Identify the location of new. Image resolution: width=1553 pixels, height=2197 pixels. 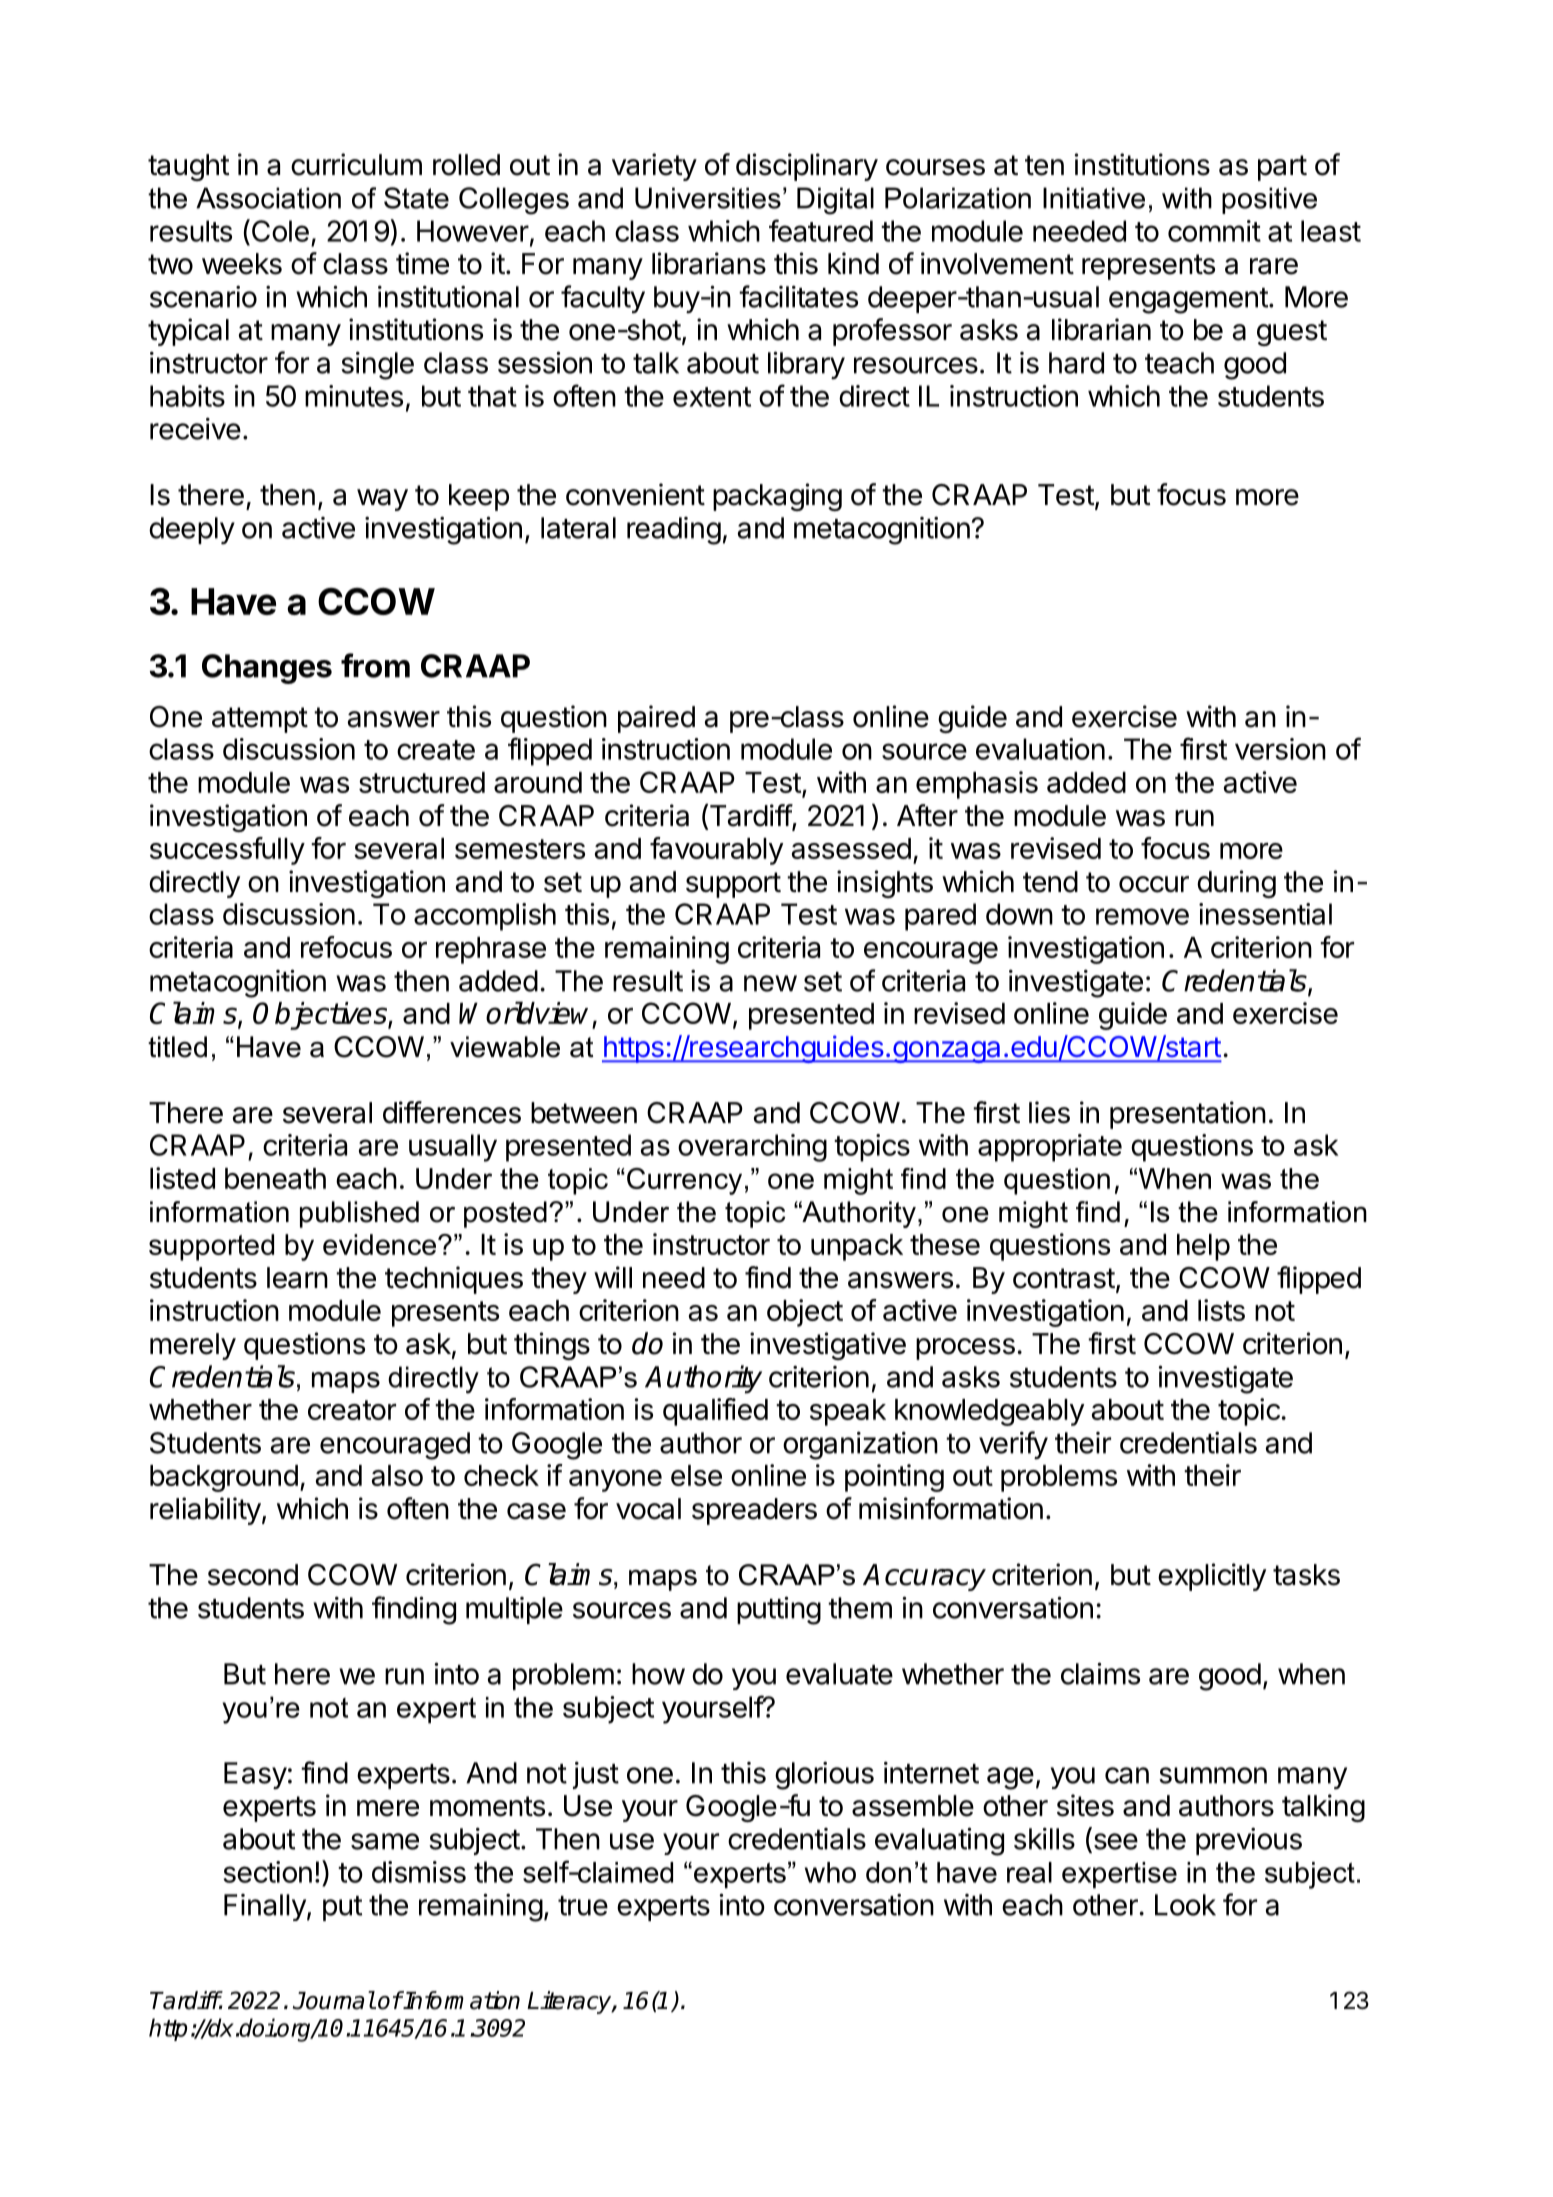
(770, 983).
